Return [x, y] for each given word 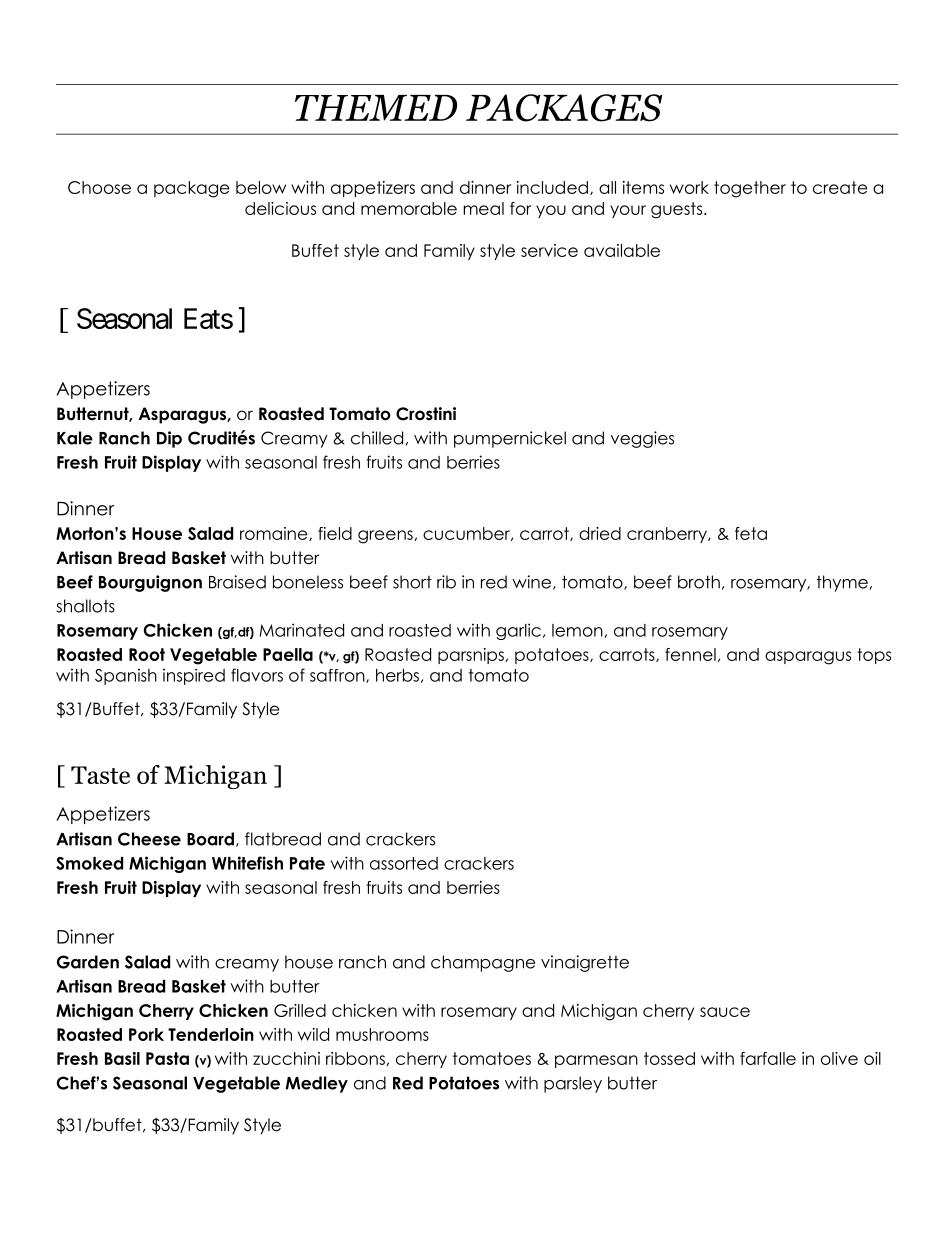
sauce [725, 1012]
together [750, 189]
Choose [99, 187]
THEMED [376, 108]
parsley [573, 1084]
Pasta [167, 1058]
